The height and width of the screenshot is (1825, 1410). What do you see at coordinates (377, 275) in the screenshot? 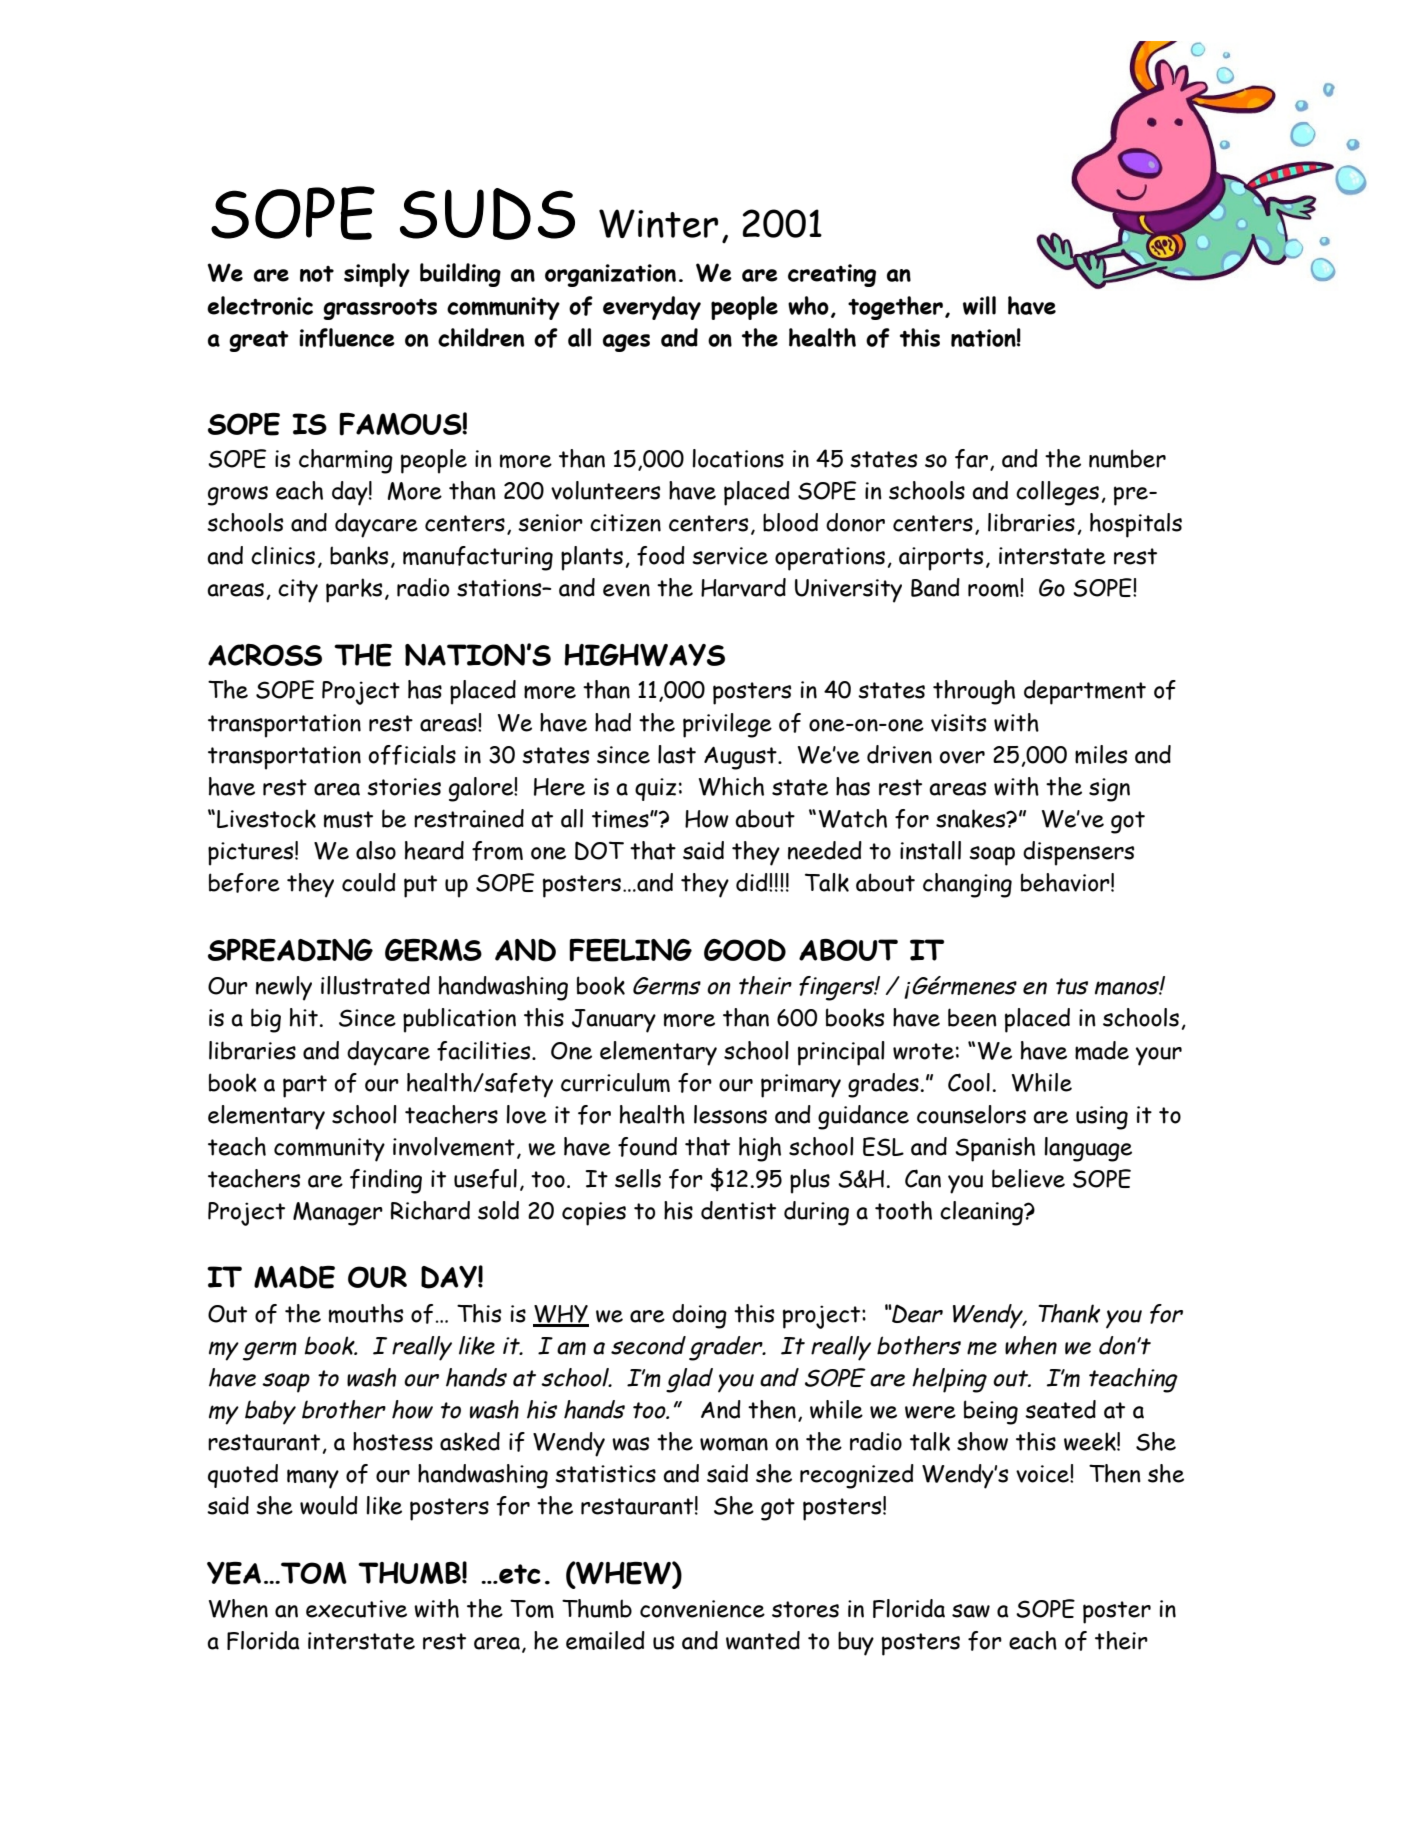
I see `simply` at bounding box center [377, 275].
